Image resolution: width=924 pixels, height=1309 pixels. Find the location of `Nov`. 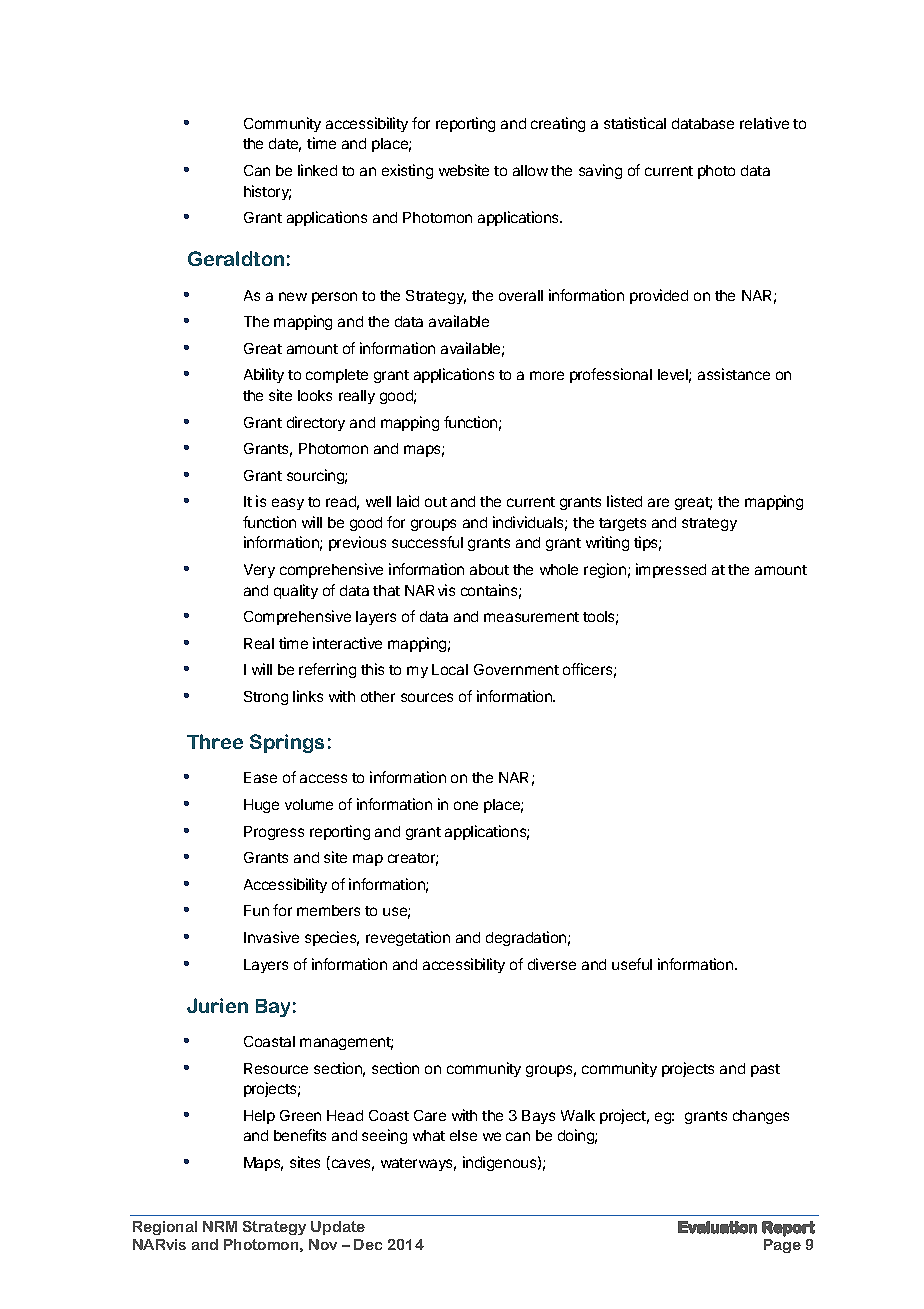

Nov is located at coordinates (323, 1244).
